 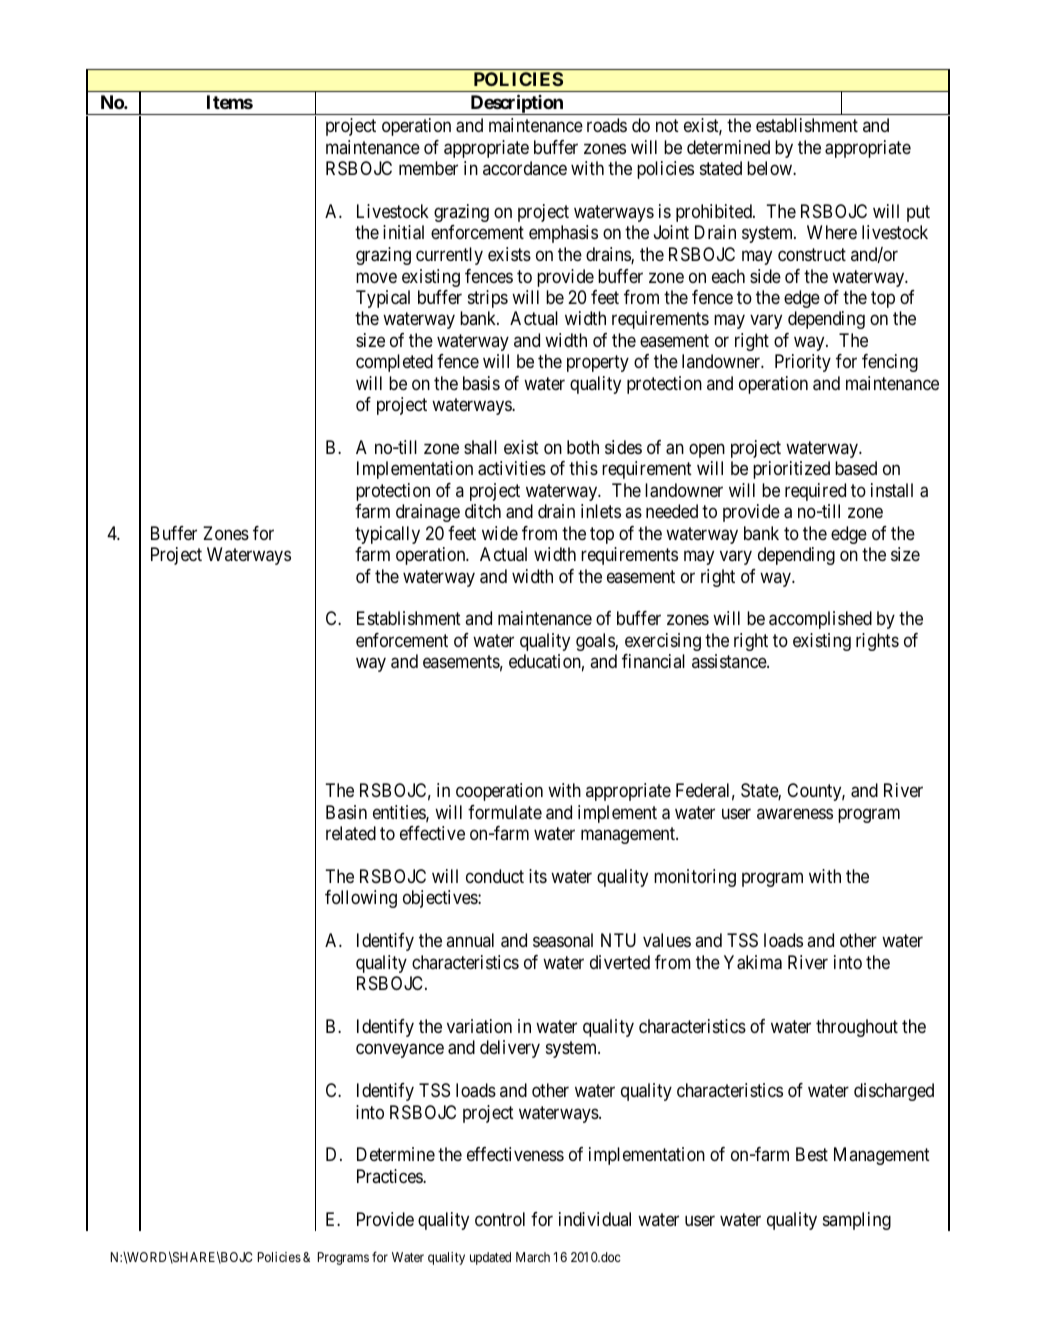 What do you see at coordinates (820, 620) in the document?
I see `accomplished` at bounding box center [820, 620].
